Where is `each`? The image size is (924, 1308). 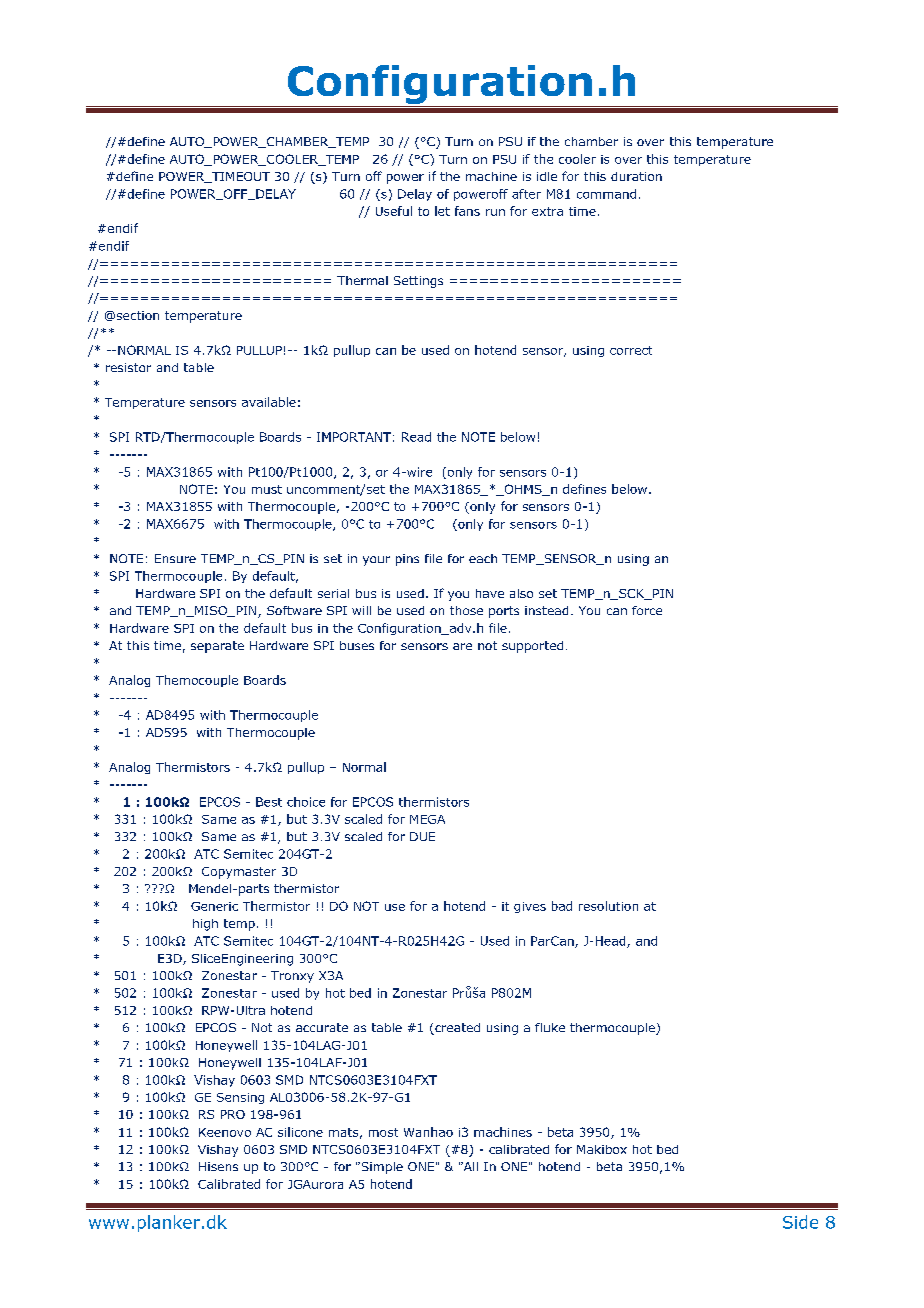
each is located at coordinates (483, 558).
